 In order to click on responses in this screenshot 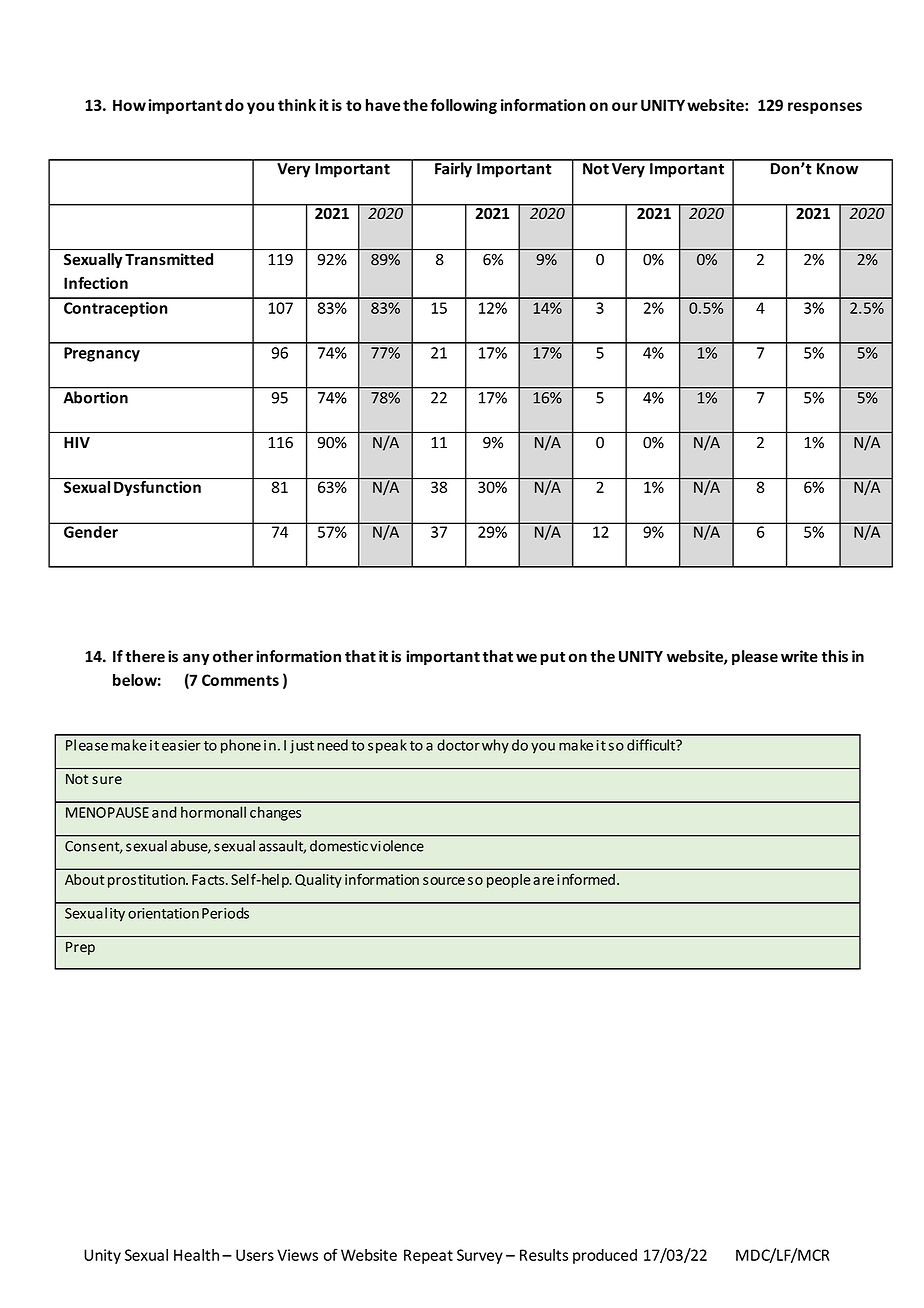, I will do `click(825, 108)`.
